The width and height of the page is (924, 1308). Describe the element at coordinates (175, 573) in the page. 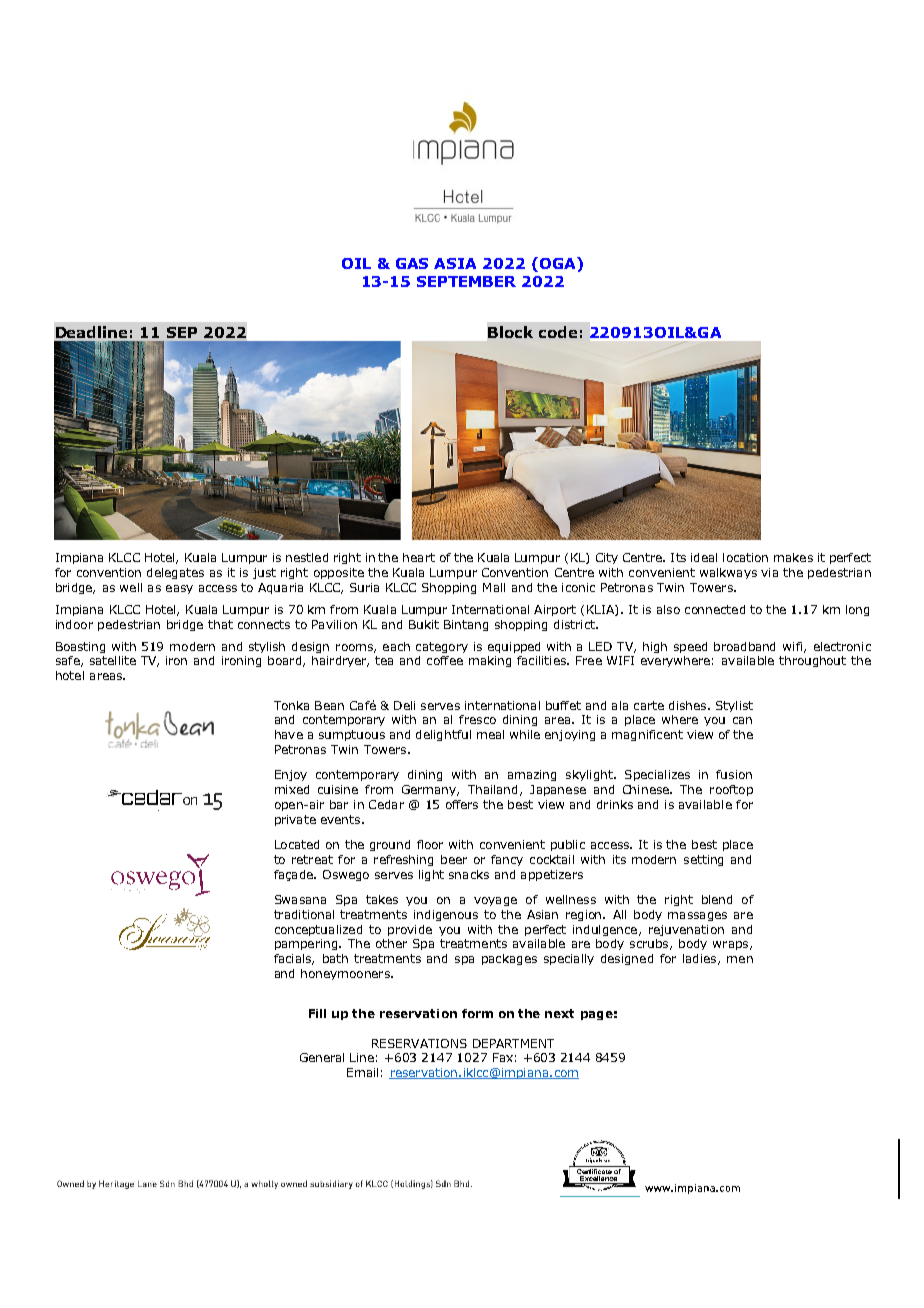

I see `delegates` at that location.
